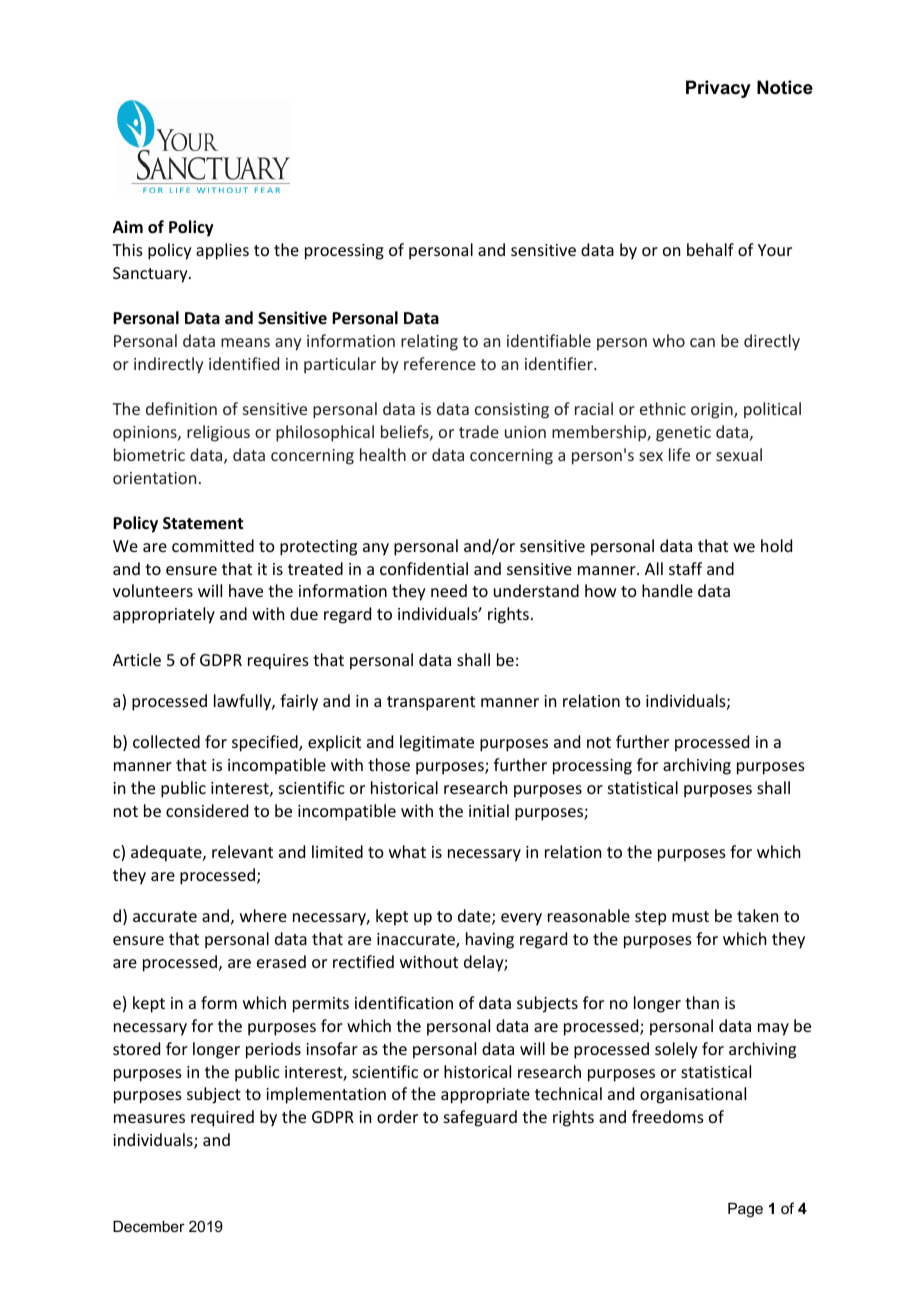 The width and height of the screenshot is (924, 1308). What do you see at coordinates (718, 89) in the screenshot?
I see `Privacy` at bounding box center [718, 89].
